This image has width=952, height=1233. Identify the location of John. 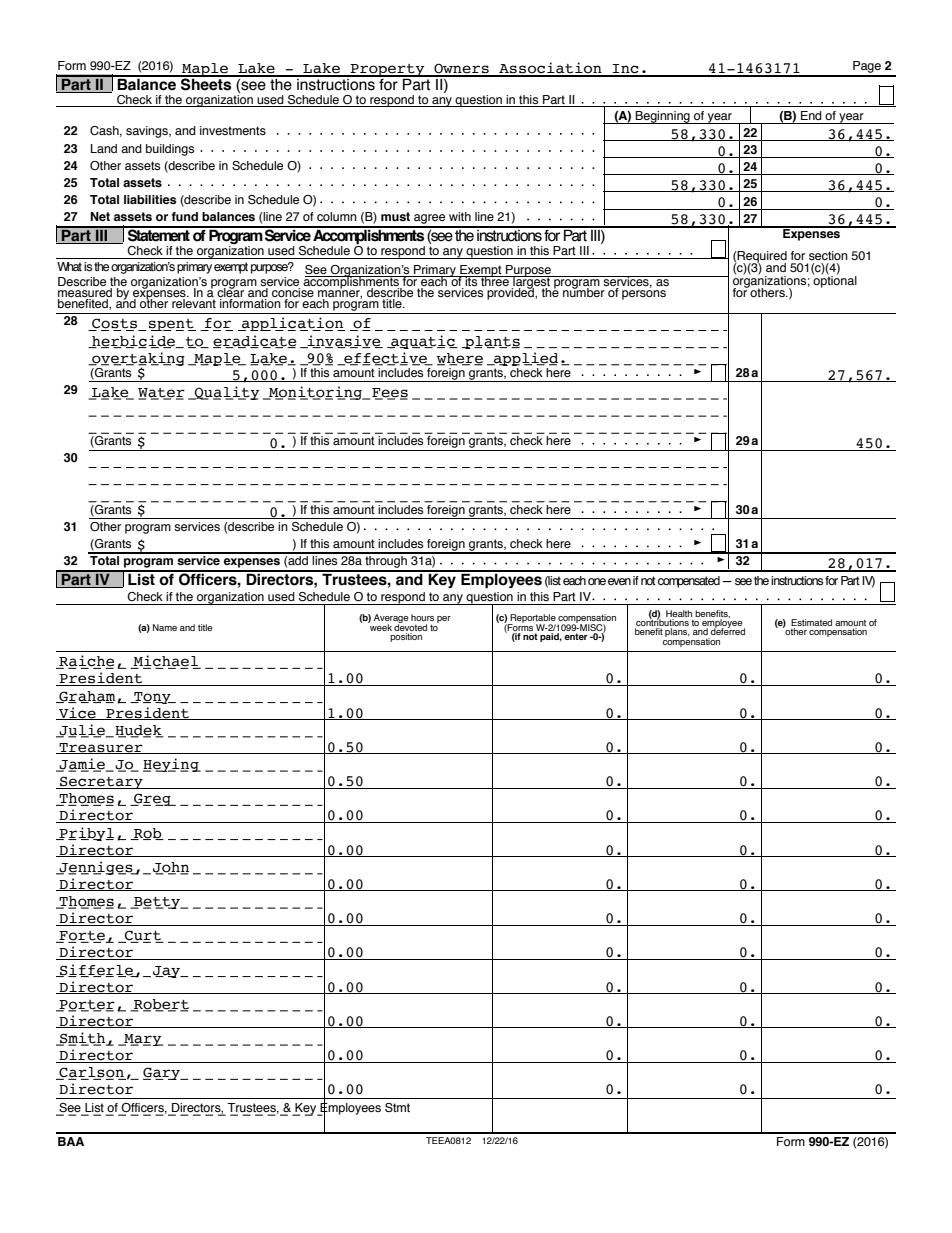
(171, 868).
